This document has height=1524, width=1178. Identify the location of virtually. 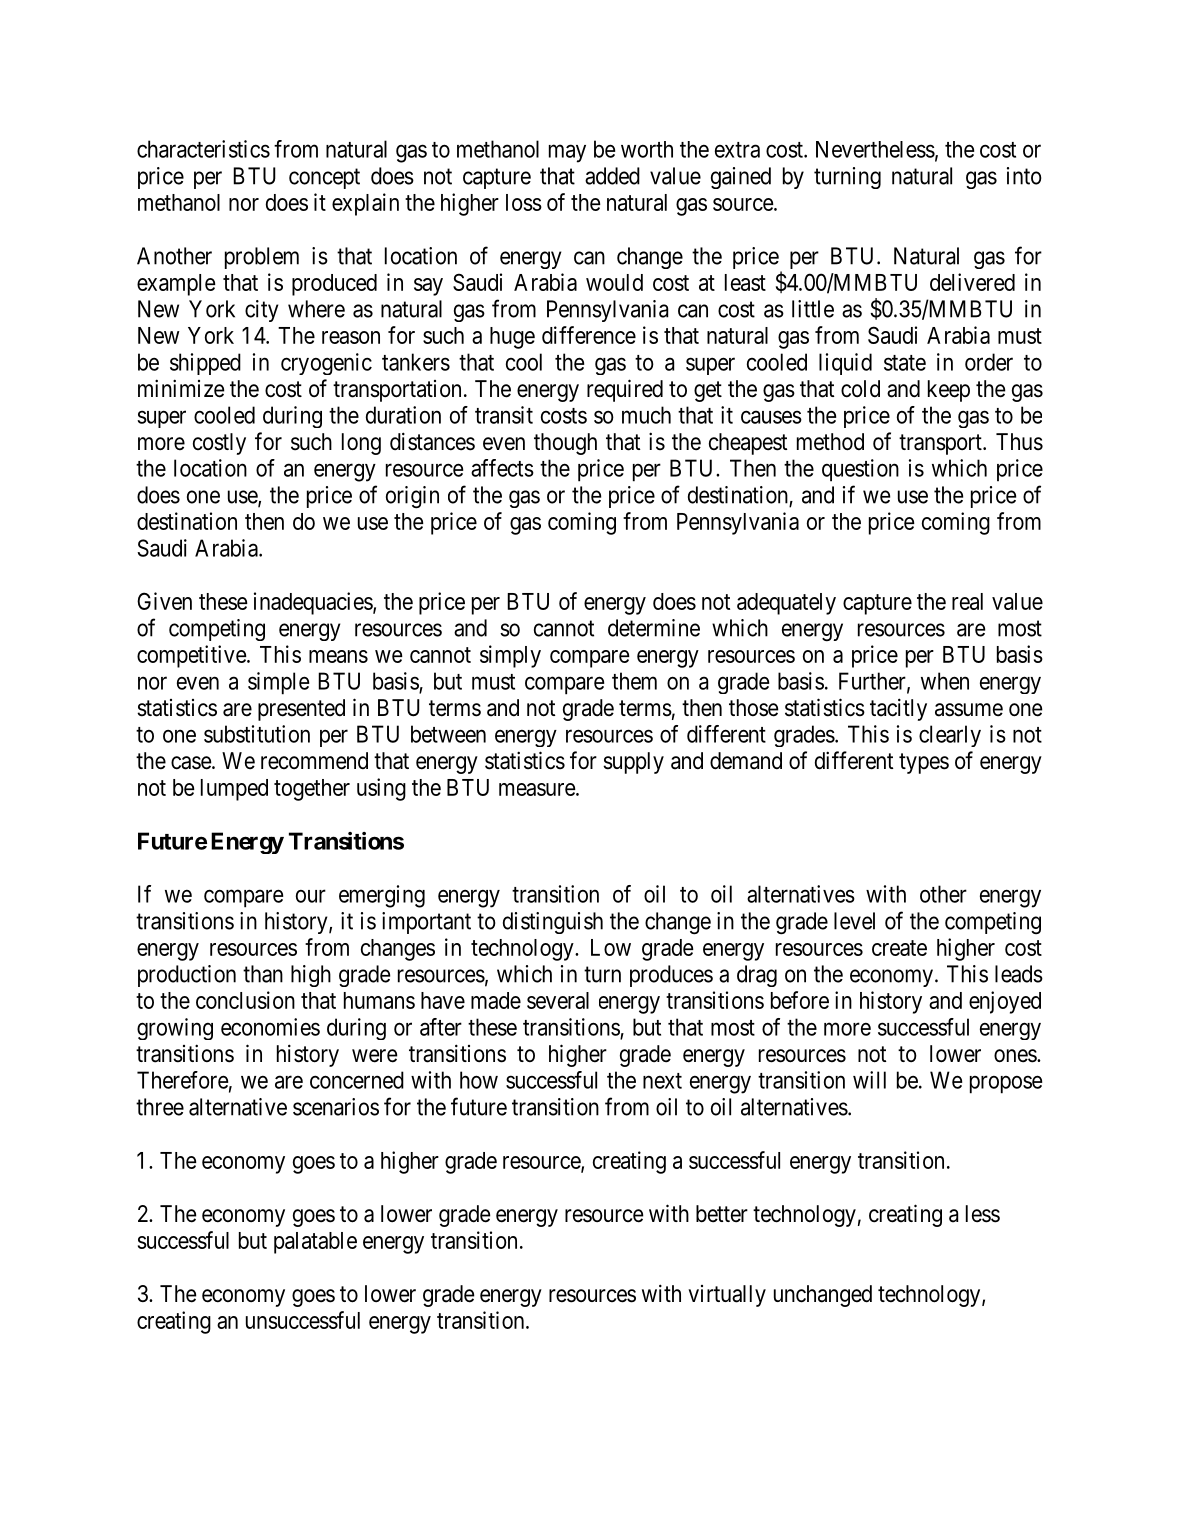
(727, 1296).
